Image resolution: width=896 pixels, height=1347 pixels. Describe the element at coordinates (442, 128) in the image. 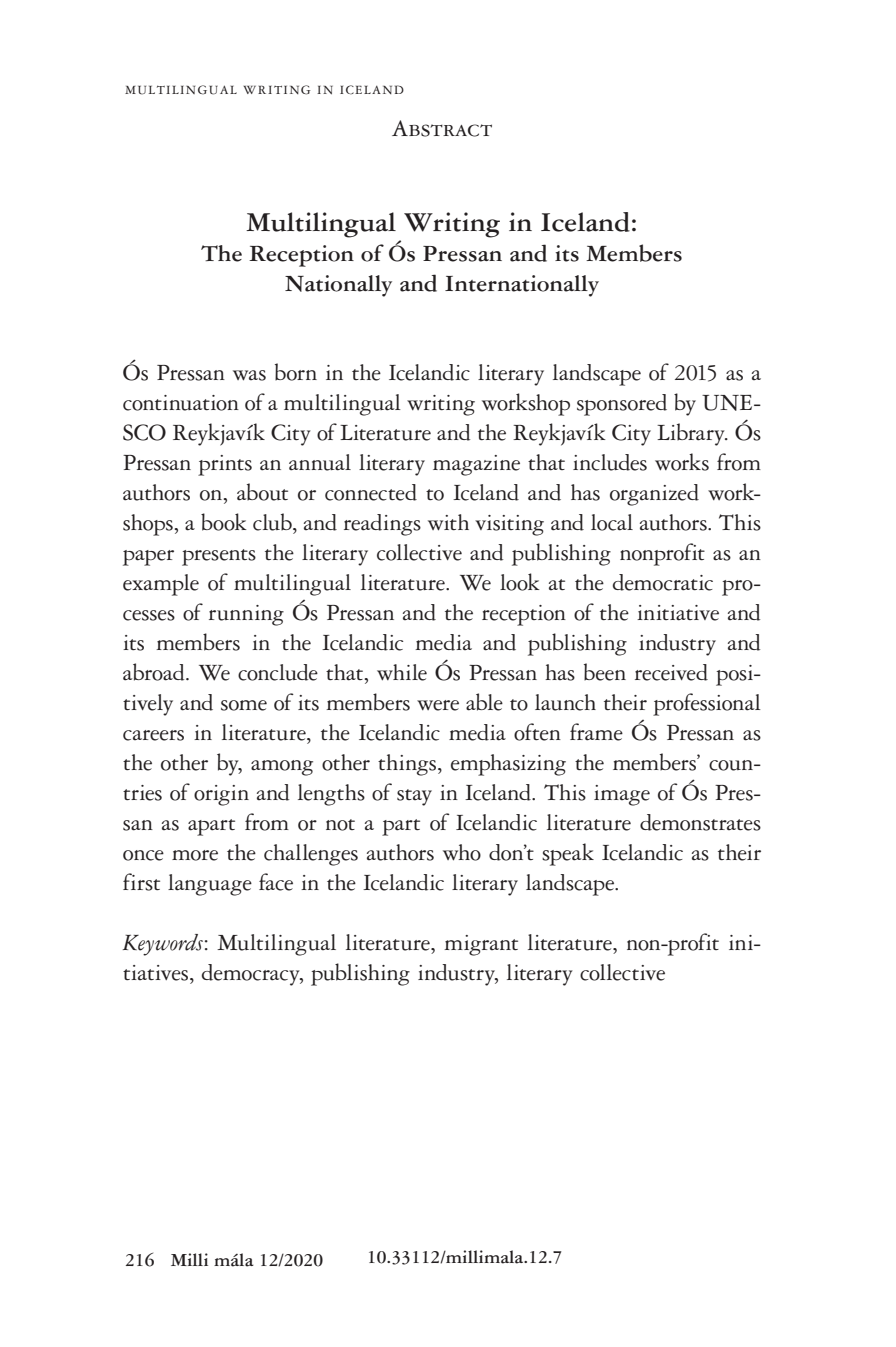

I see `Abstract` at that location.
